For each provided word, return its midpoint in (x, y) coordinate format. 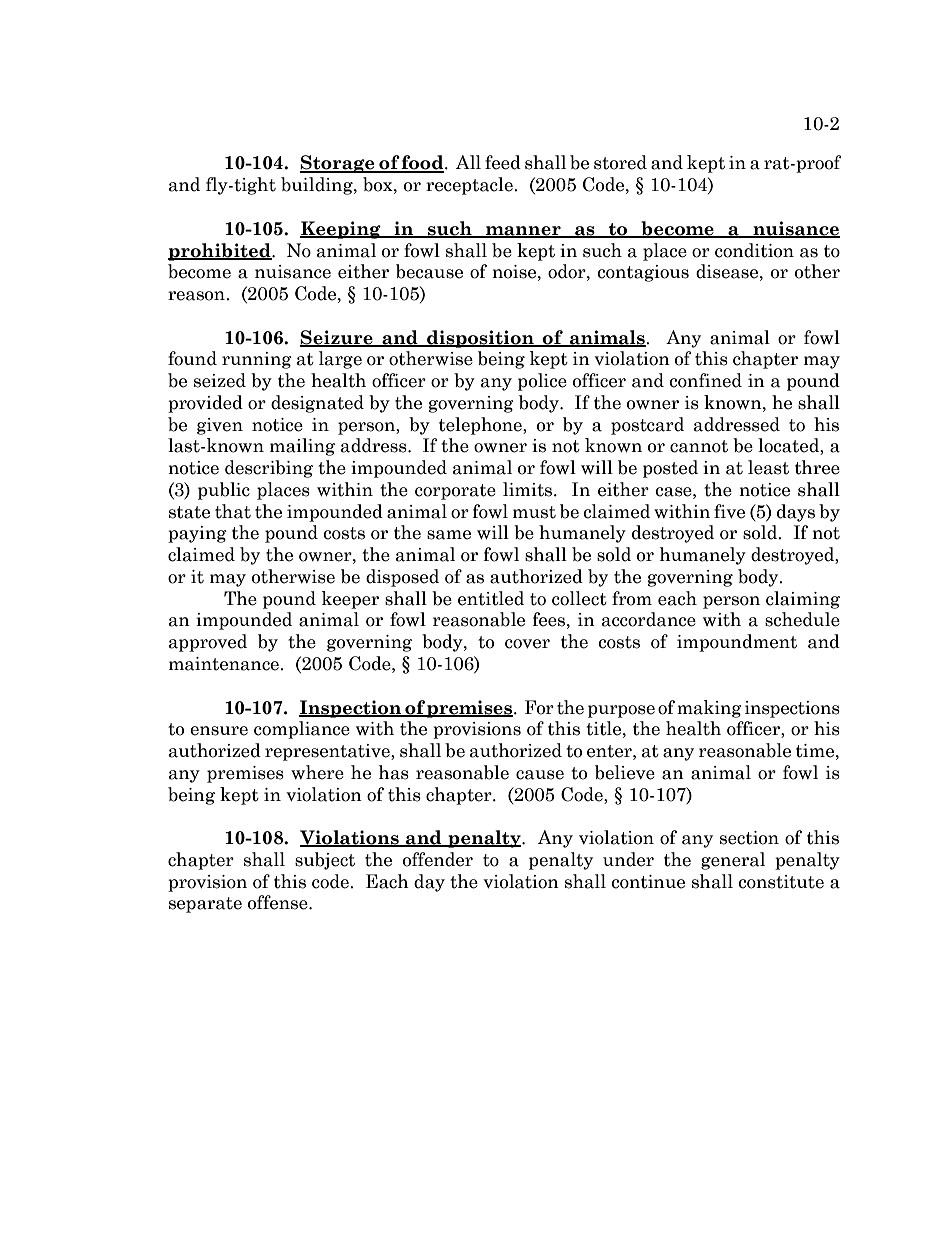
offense (279, 902)
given (220, 426)
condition (754, 250)
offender (438, 859)
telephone (481, 426)
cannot (699, 446)
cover (527, 644)
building (318, 186)
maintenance (225, 664)
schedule (802, 619)
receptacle (470, 186)
